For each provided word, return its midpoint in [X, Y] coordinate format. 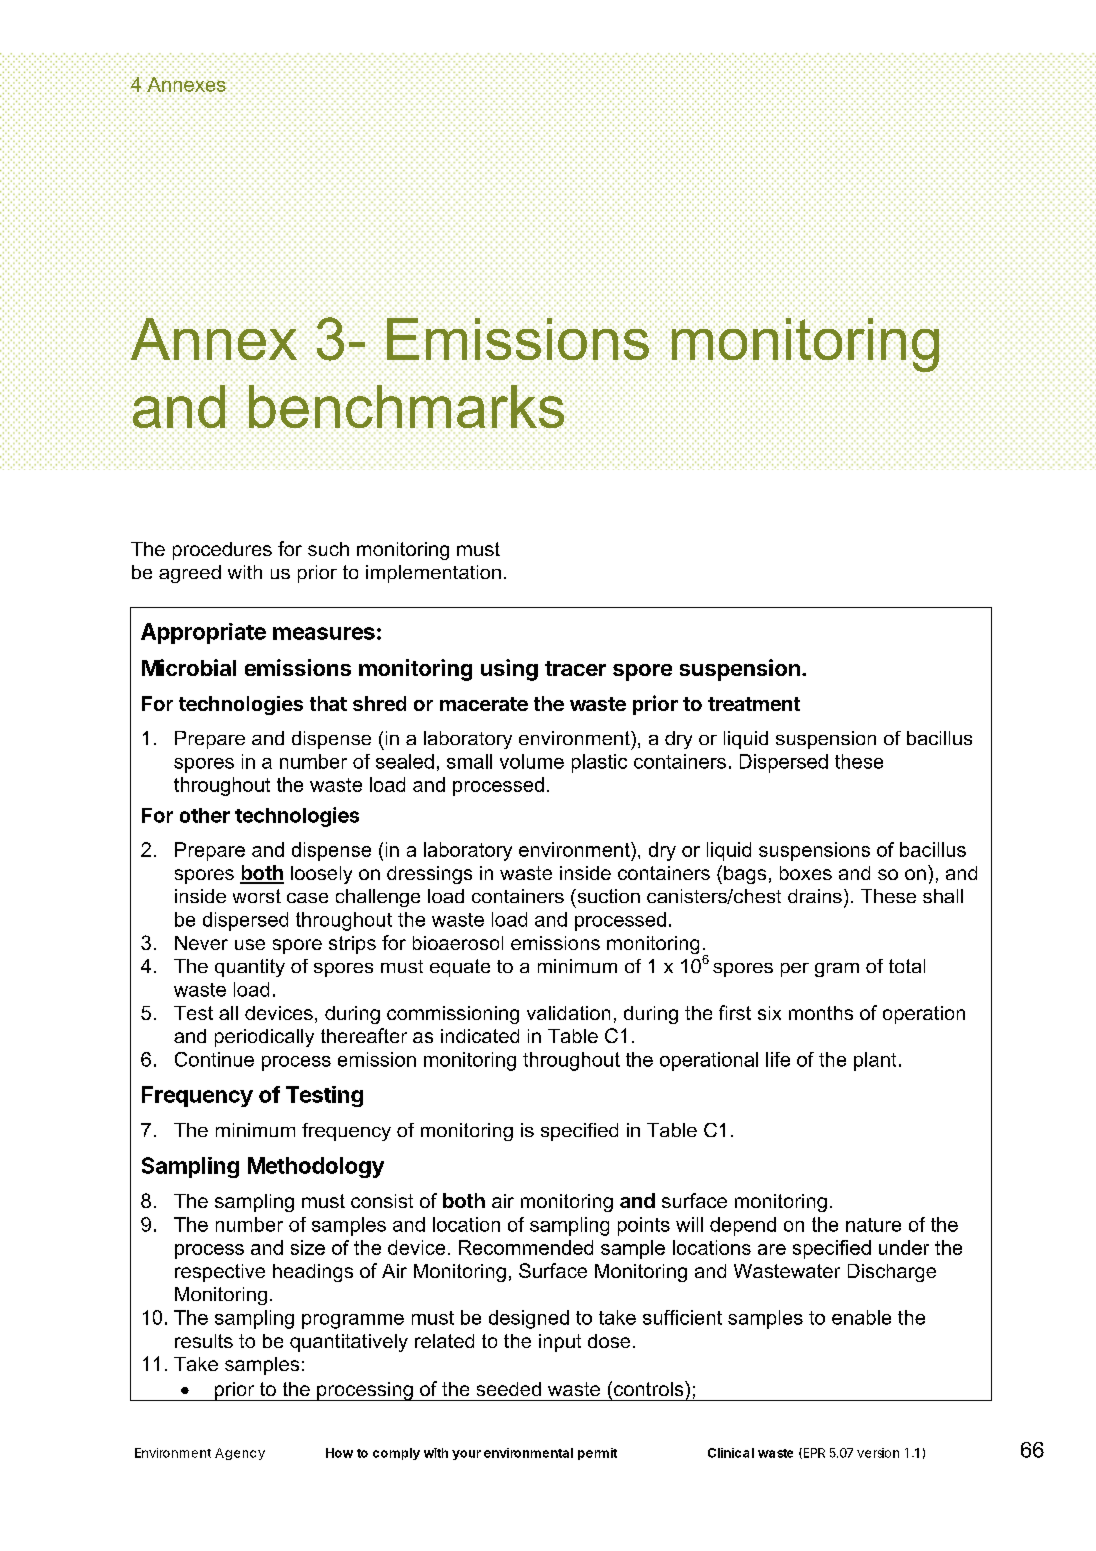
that [328, 703]
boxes [806, 873]
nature [873, 1225]
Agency [240, 1454]
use [250, 944]
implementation [433, 574]
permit [597, 1454]
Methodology [316, 1167]
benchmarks [407, 408]
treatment [754, 704]
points [644, 1226]
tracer [575, 668]
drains [815, 896]
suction [607, 896]
